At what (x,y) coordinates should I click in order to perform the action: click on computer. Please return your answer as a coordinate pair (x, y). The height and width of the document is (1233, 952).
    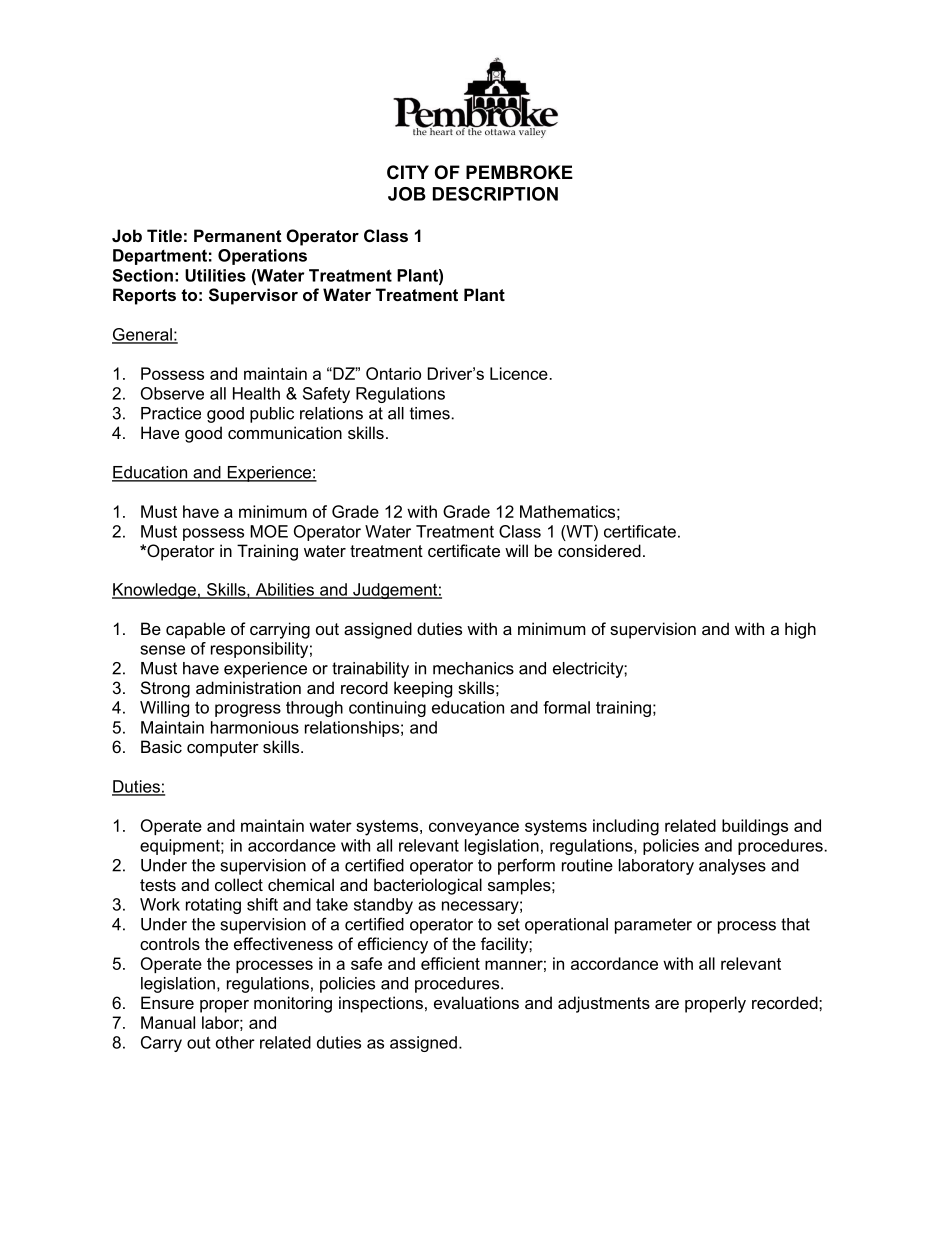
    Looking at the image, I should click on (223, 749).
